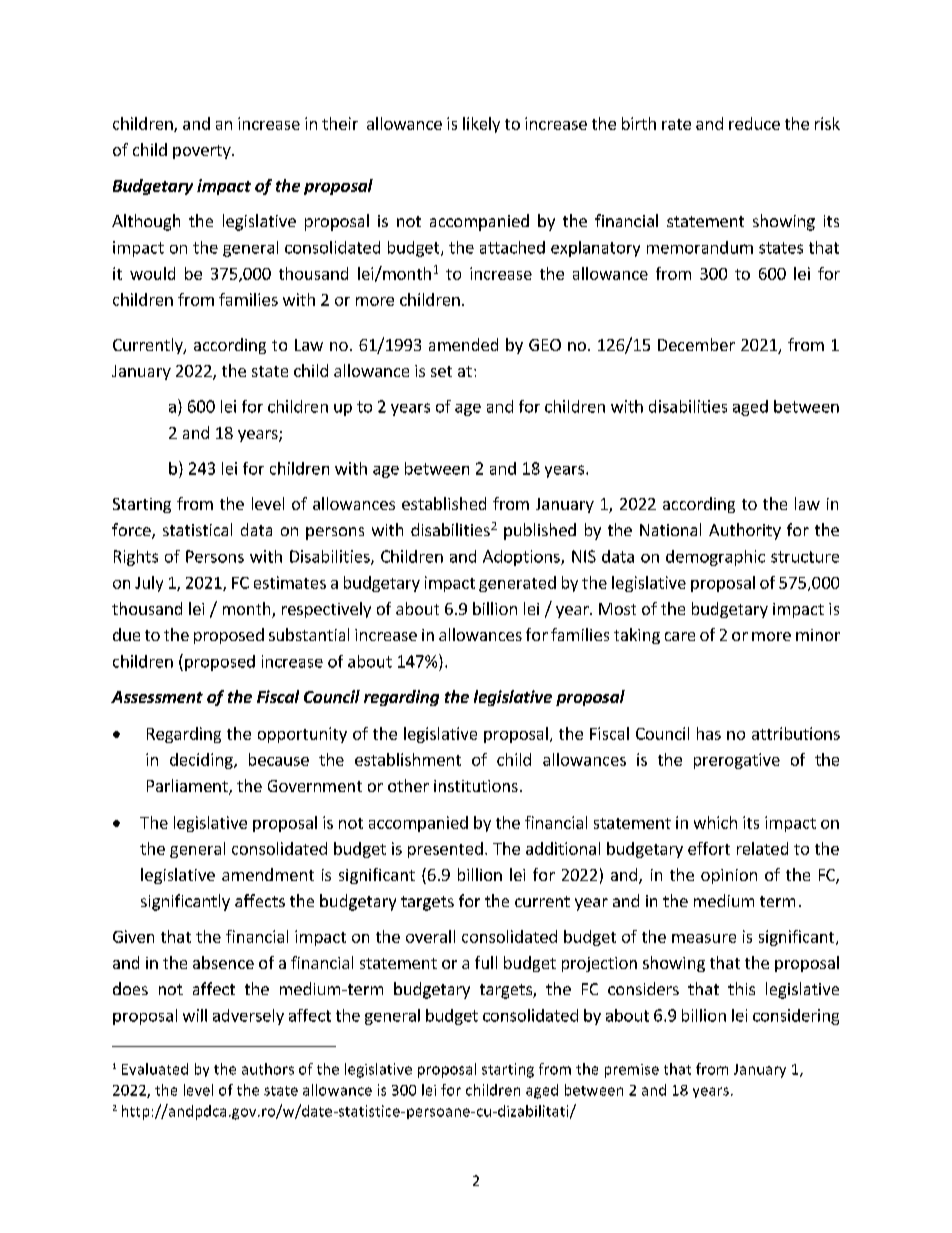  I want to click on poverty, so click(203, 152).
